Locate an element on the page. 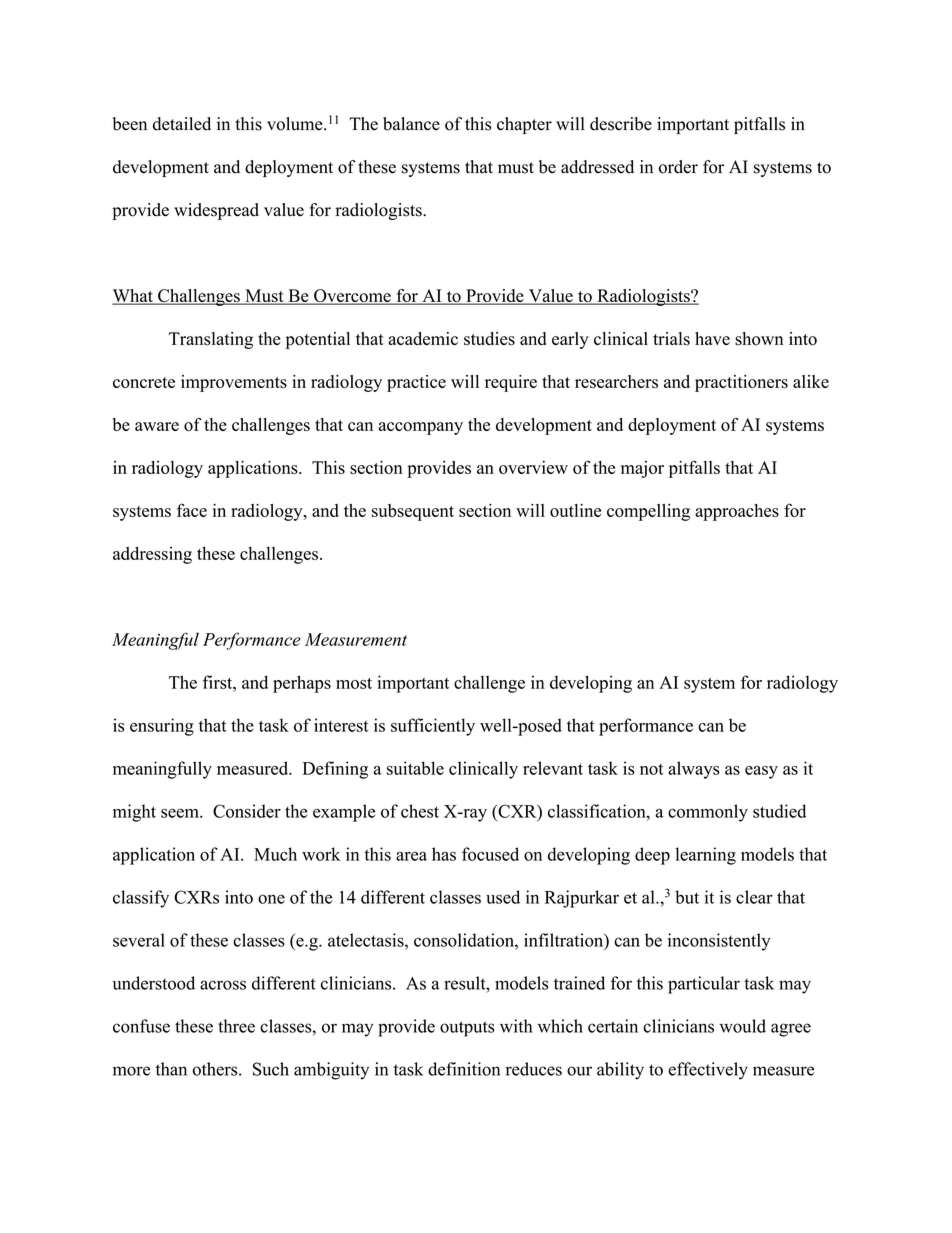 The height and width of the image is (1233, 952). detailed is located at coordinates (182, 124).
